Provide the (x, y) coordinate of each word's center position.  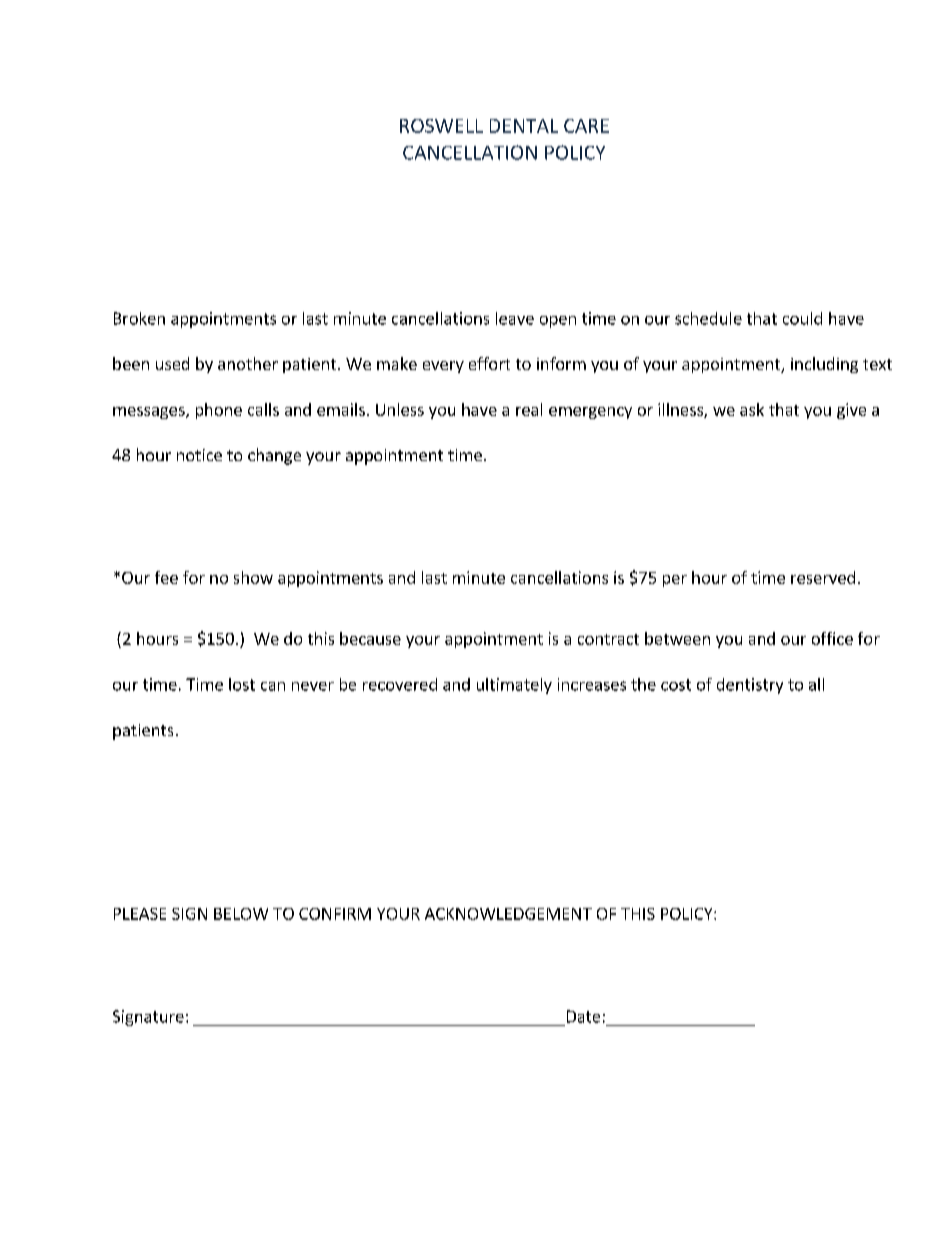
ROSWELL (441, 126)
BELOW (241, 914)
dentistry (750, 686)
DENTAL (524, 126)
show (253, 577)
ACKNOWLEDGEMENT (508, 914)
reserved (823, 577)
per (675, 581)
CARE (586, 126)
